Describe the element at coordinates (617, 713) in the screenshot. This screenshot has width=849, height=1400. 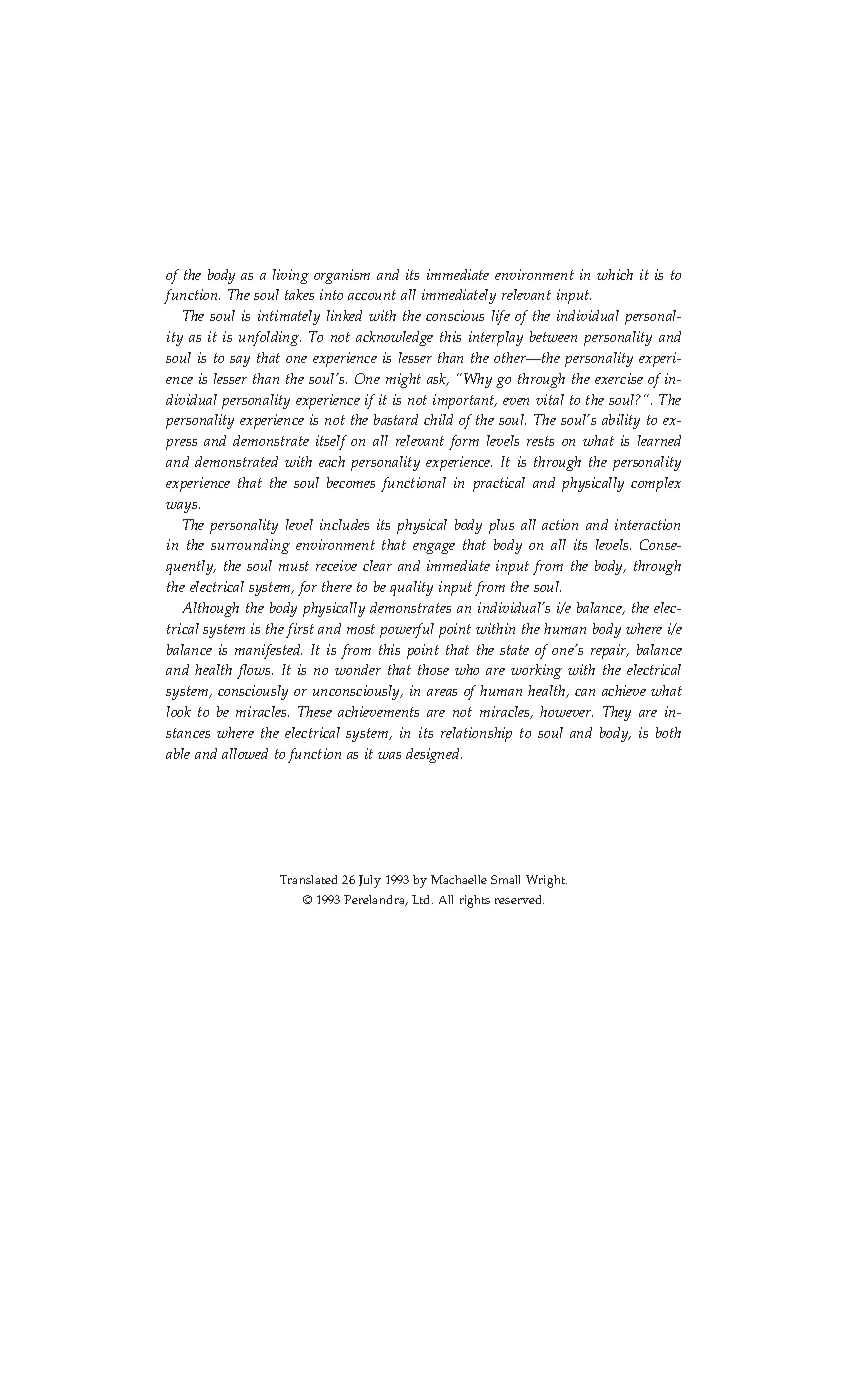
I see `They` at that location.
